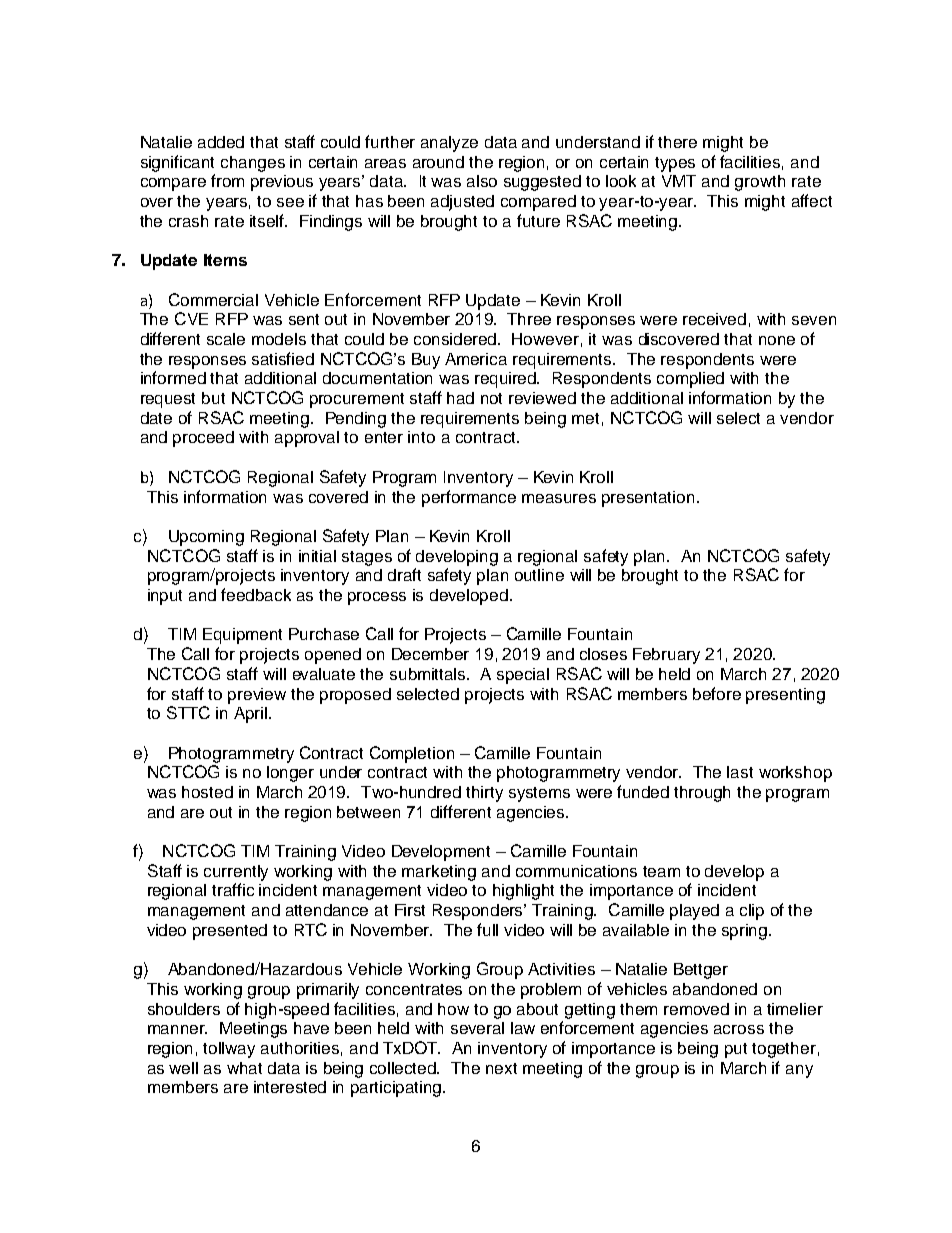  Describe the element at coordinates (290, 774) in the screenshot. I see `longer` at that location.
